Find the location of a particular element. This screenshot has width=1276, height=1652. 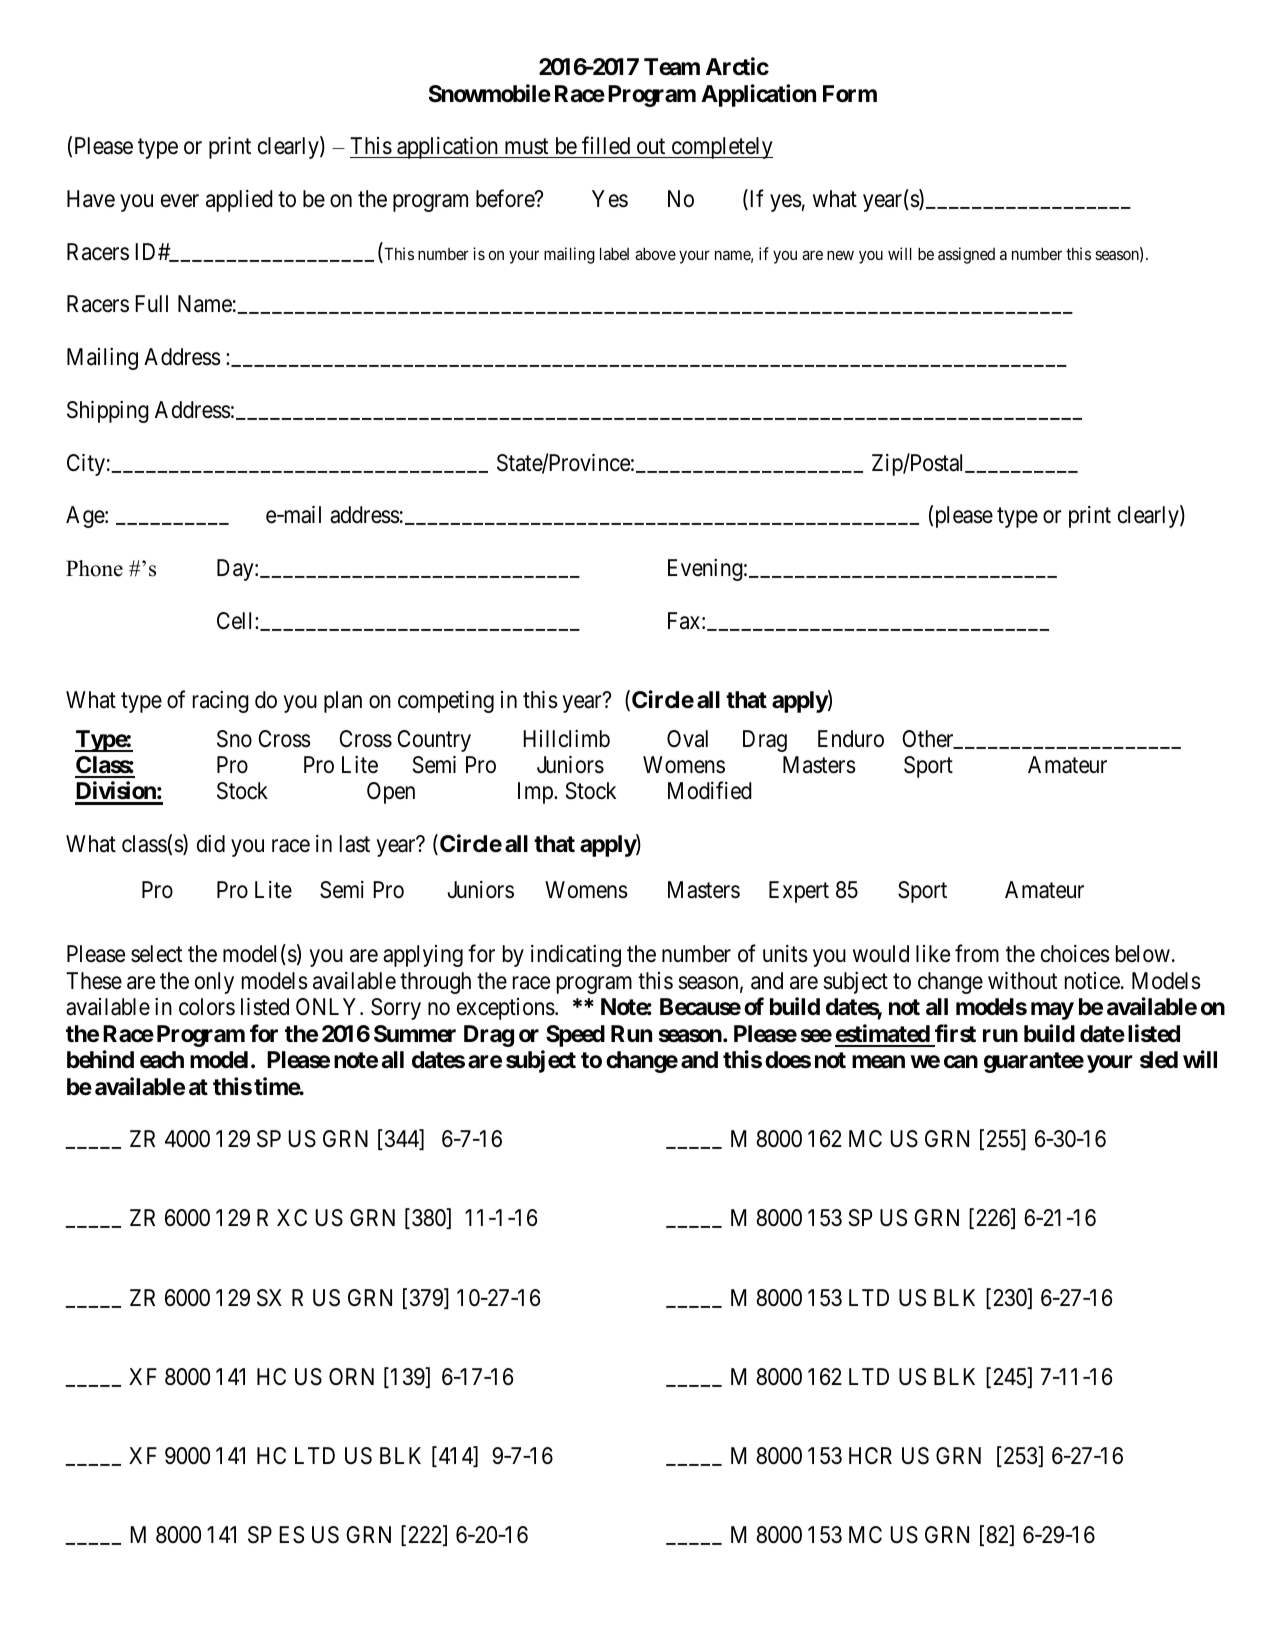

indicating is located at coordinates (576, 956).
